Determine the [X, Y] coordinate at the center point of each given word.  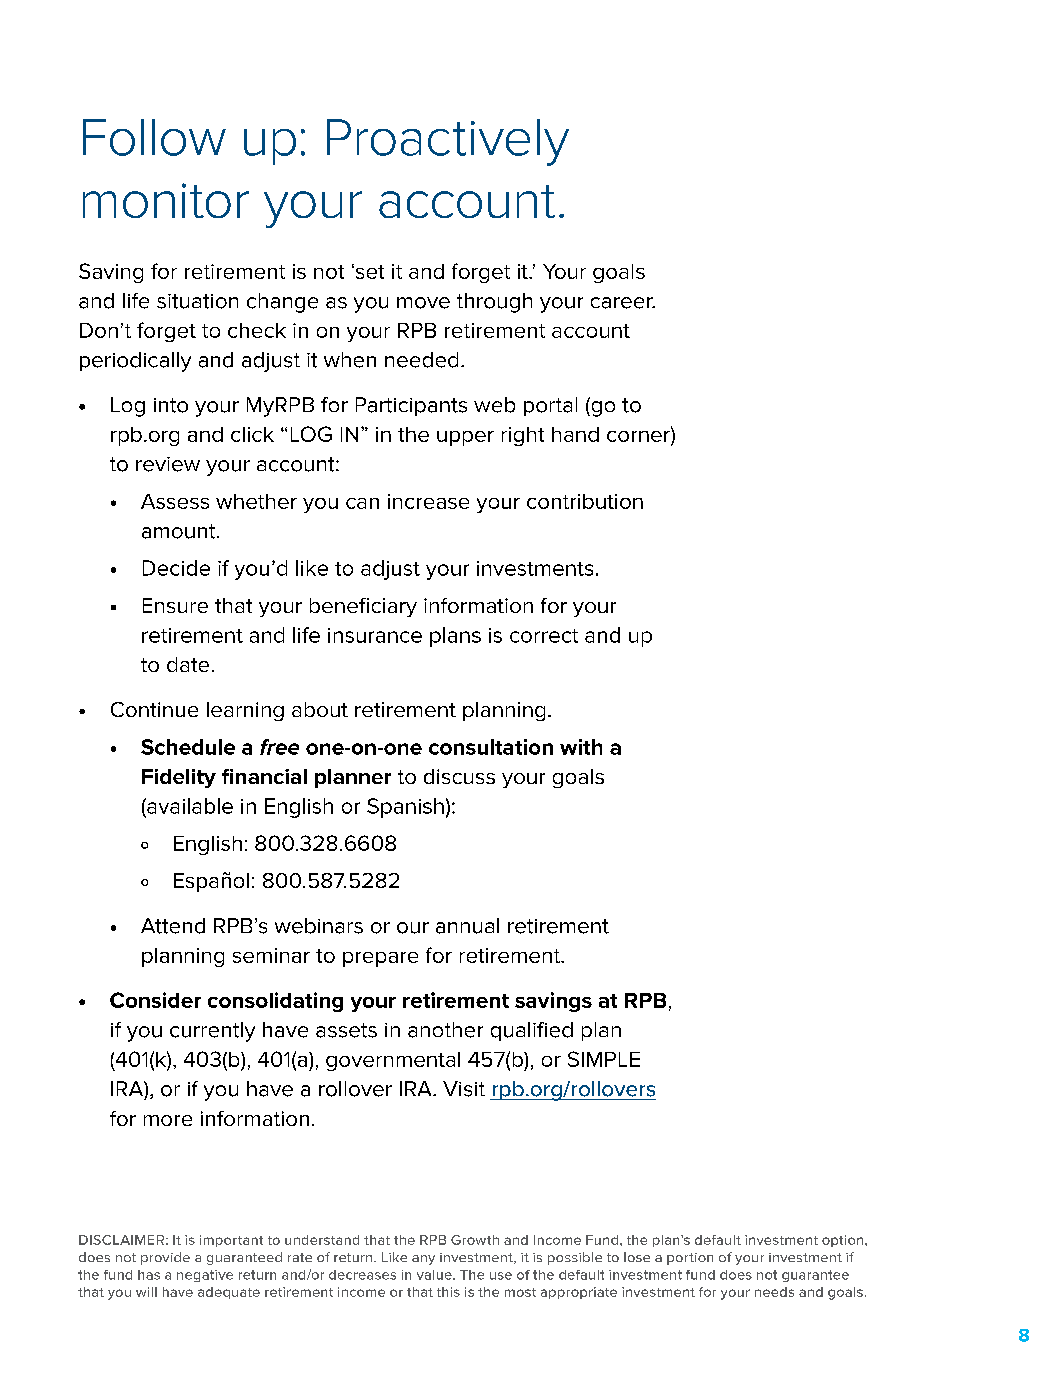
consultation [491, 747]
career [623, 303]
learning [245, 711]
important [231, 1241]
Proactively [448, 142]
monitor [166, 200]
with [581, 747]
